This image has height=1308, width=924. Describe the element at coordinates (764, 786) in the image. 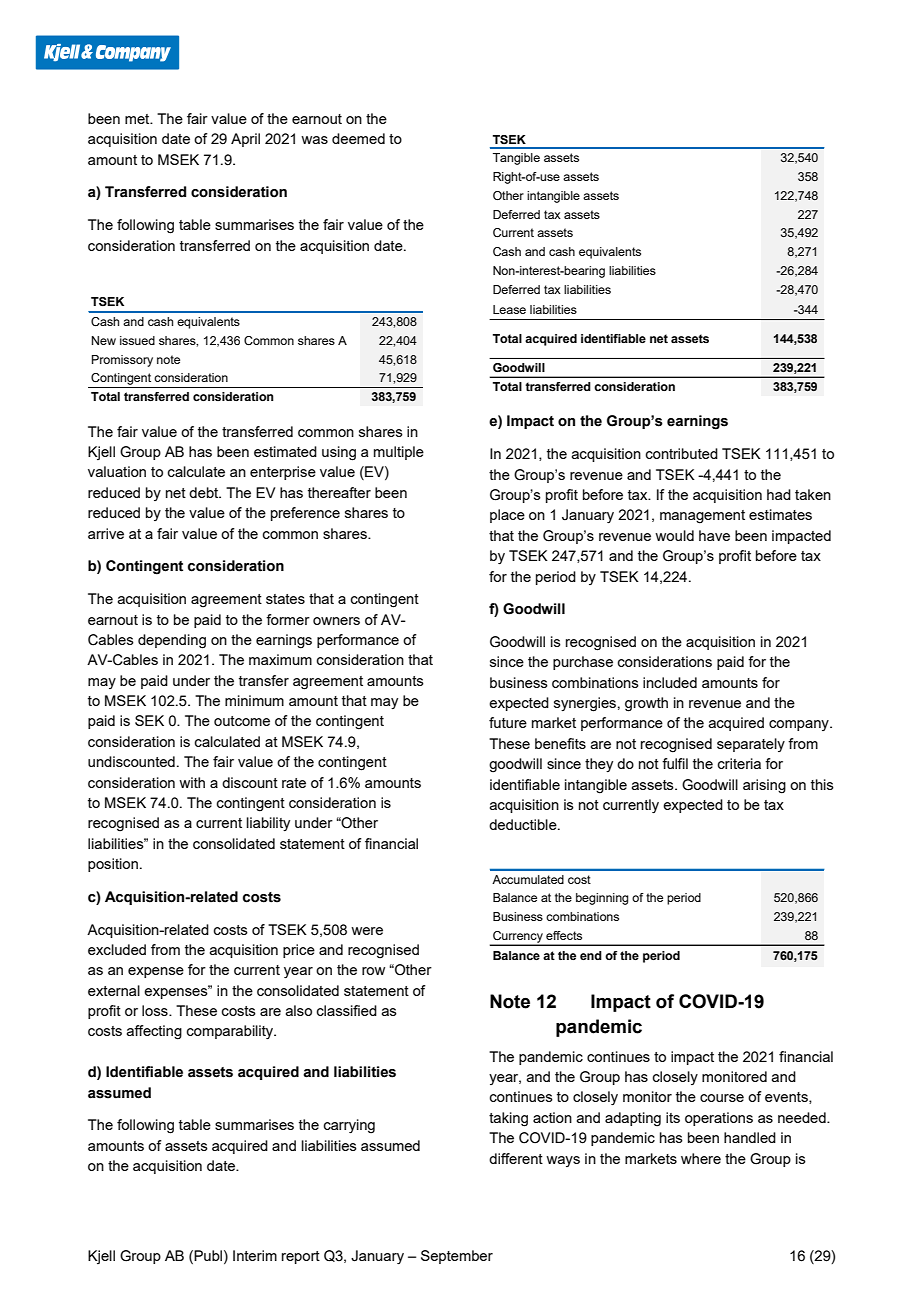

I see `arising` at that location.
